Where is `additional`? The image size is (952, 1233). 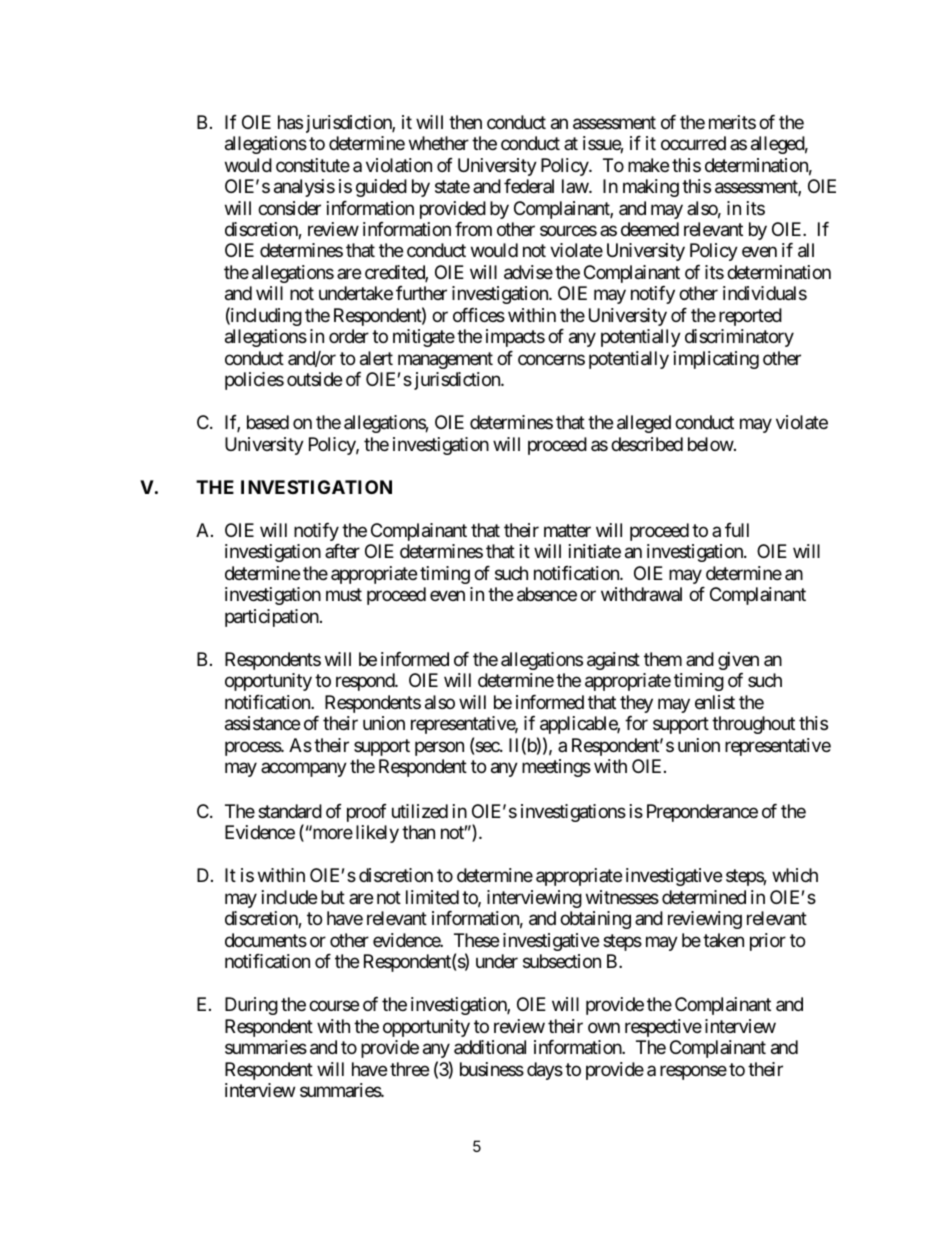 additional is located at coordinates (490, 1047).
